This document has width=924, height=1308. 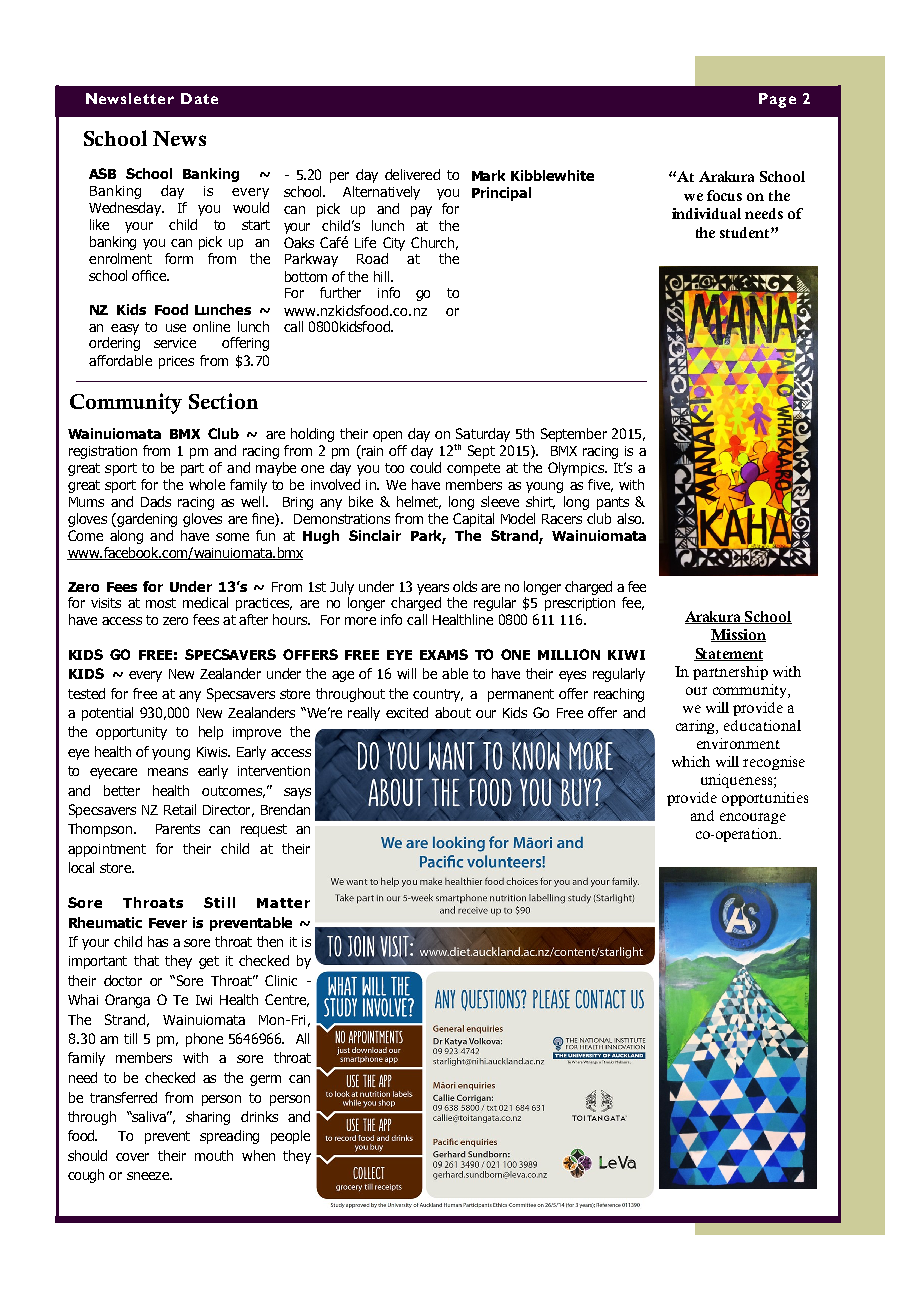 I want to click on gardening, so click(x=146, y=520).
